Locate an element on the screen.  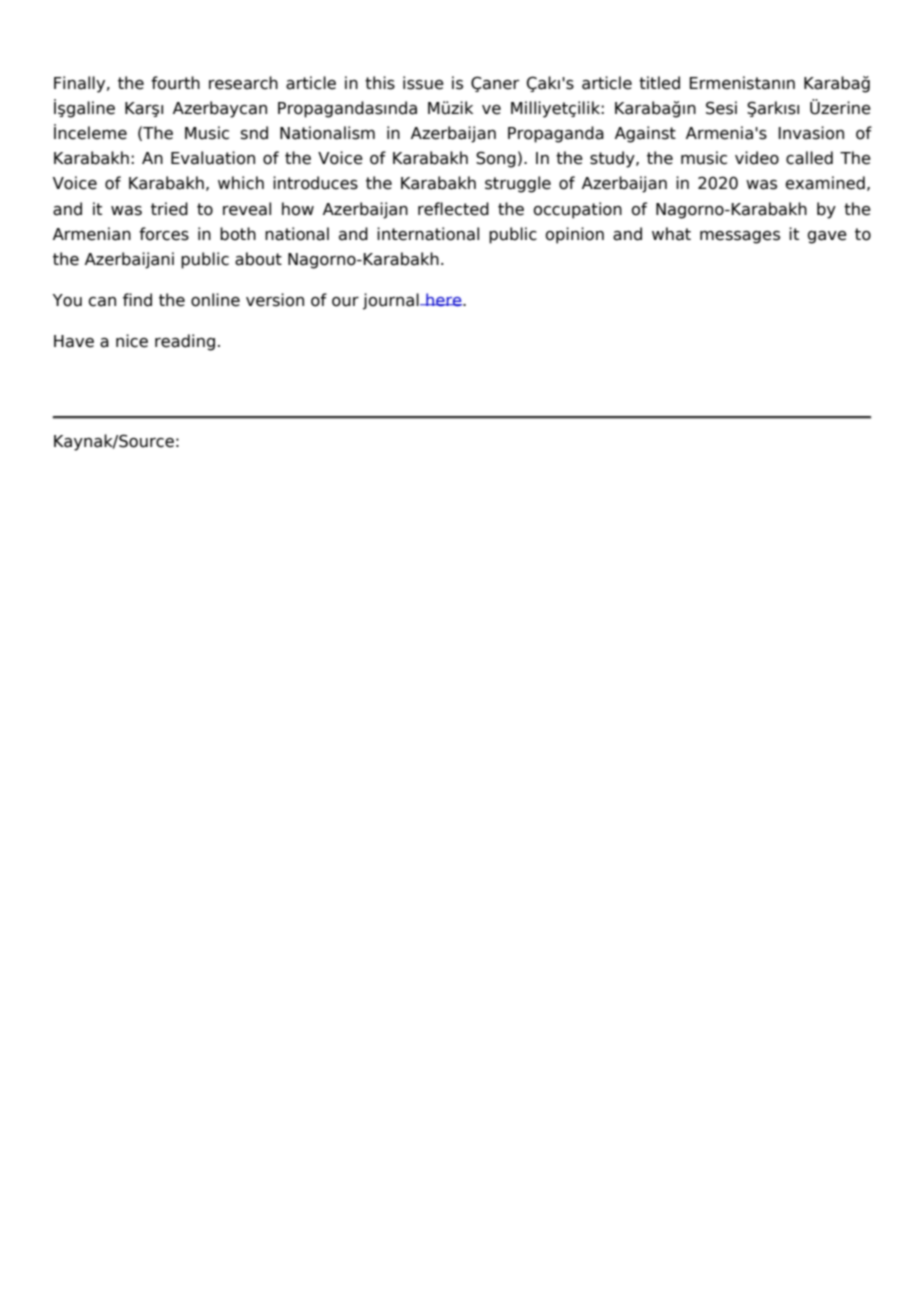
what is located at coordinates (671, 234).
